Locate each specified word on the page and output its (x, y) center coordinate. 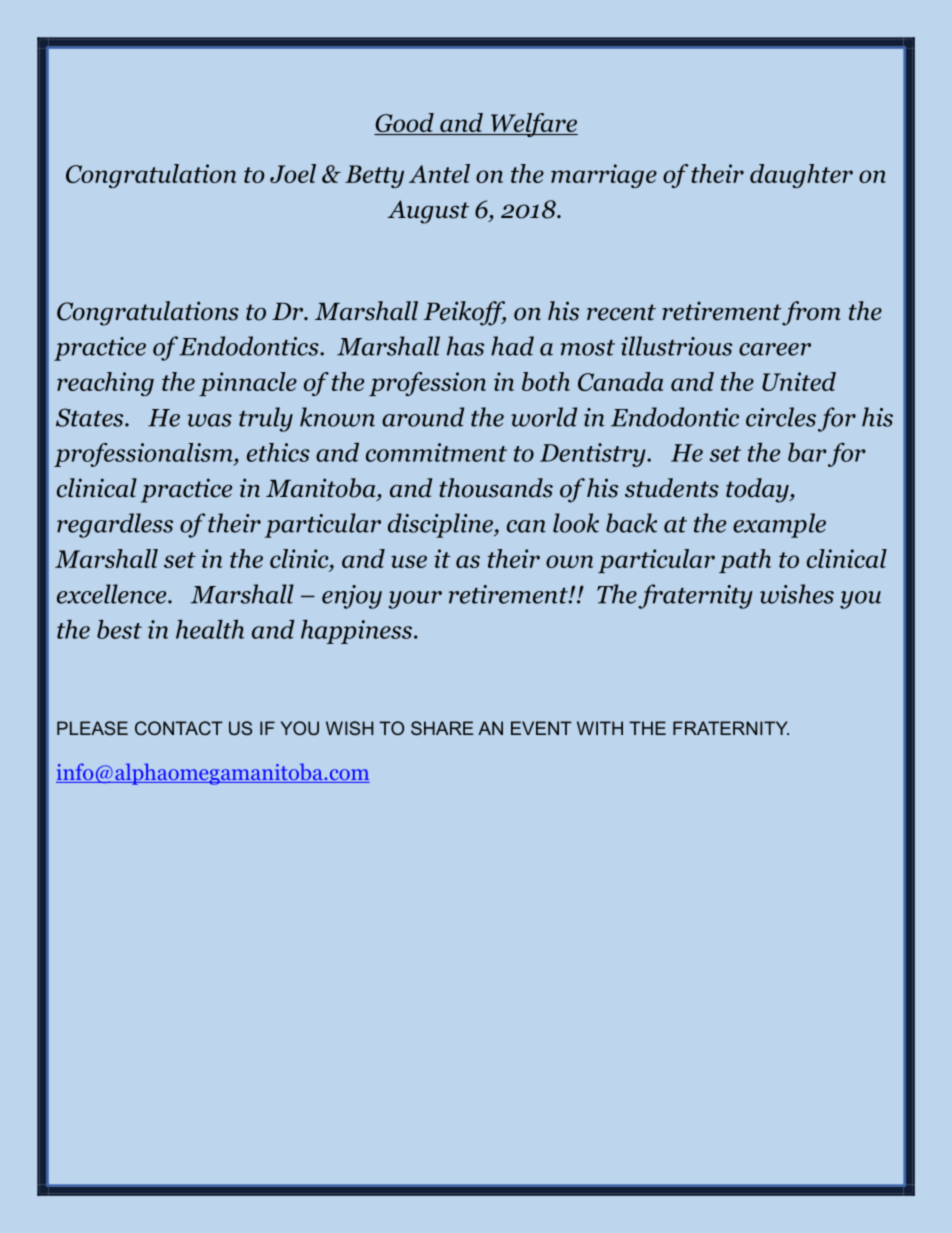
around (423, 417)
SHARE (442, 728)
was (209, 420)
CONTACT (179, 728)
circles (781, 417)
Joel (293, 173)
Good (405, 124)
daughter (801, 176)
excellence (113, 594)
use (409, 561)
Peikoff (465, 313)
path (745, 561)
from (811, 313)
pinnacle (248, 384)
